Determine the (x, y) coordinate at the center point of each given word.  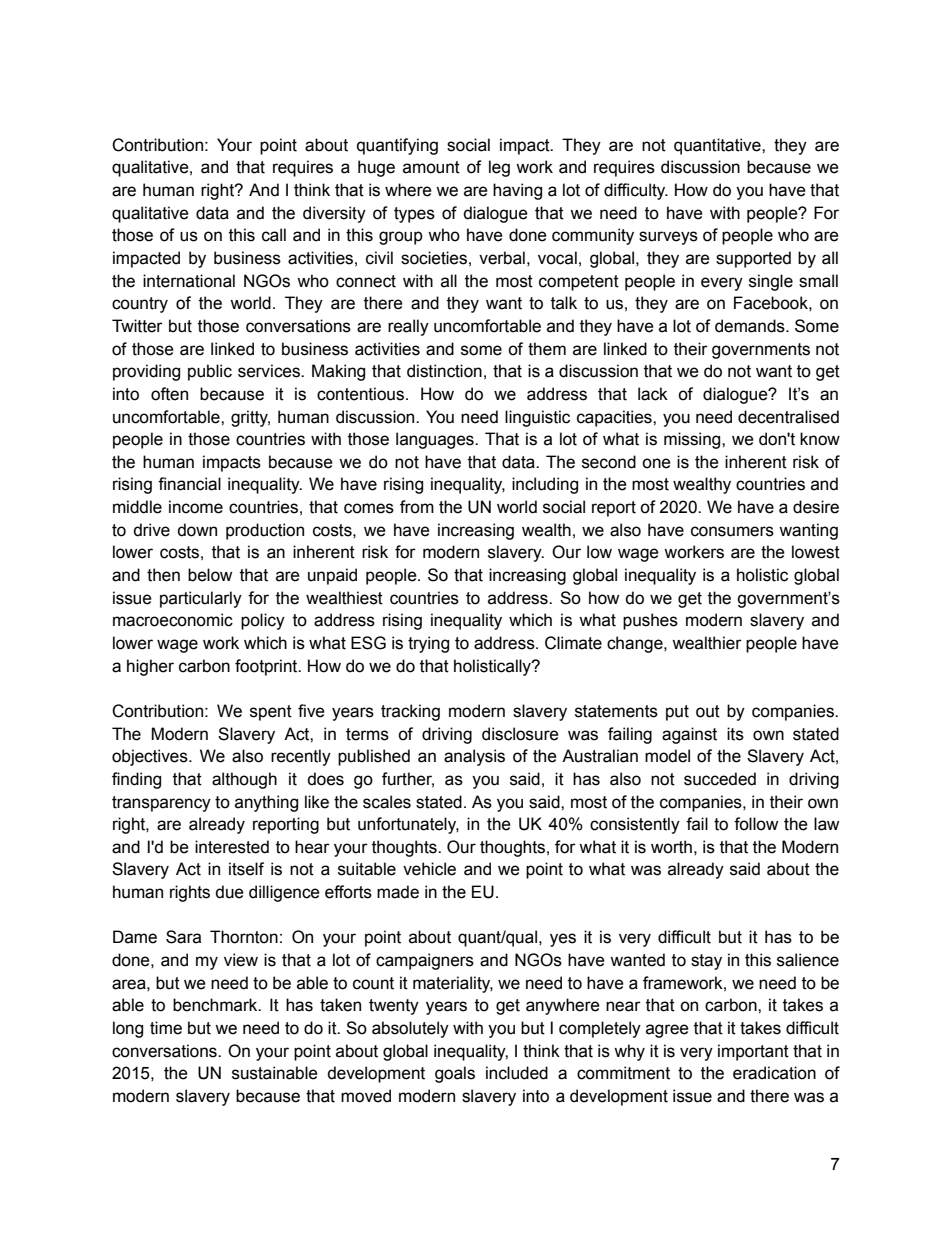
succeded (720, 779)
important (753, 1052)
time (166, 1028)
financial (189, 484)
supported (753, 259)
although (244, 780)
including (545, 485)
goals (455, 1074)
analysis (474, 757)
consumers (732, 531)
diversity (334, 214)
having (517, 191)
